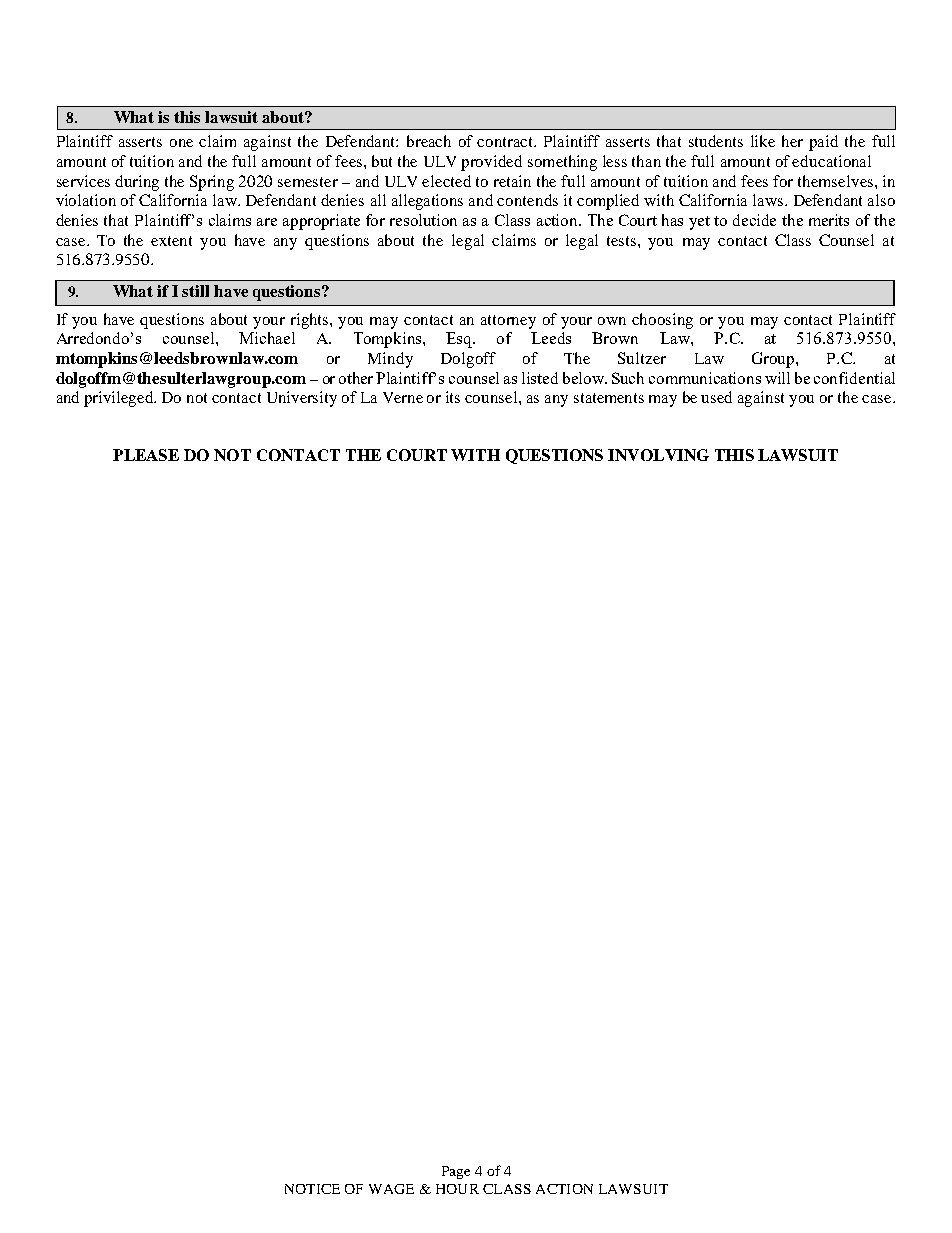 The width and height of the screenshot is (952, 1233). I want to click on Verne, so click(403, 397).
